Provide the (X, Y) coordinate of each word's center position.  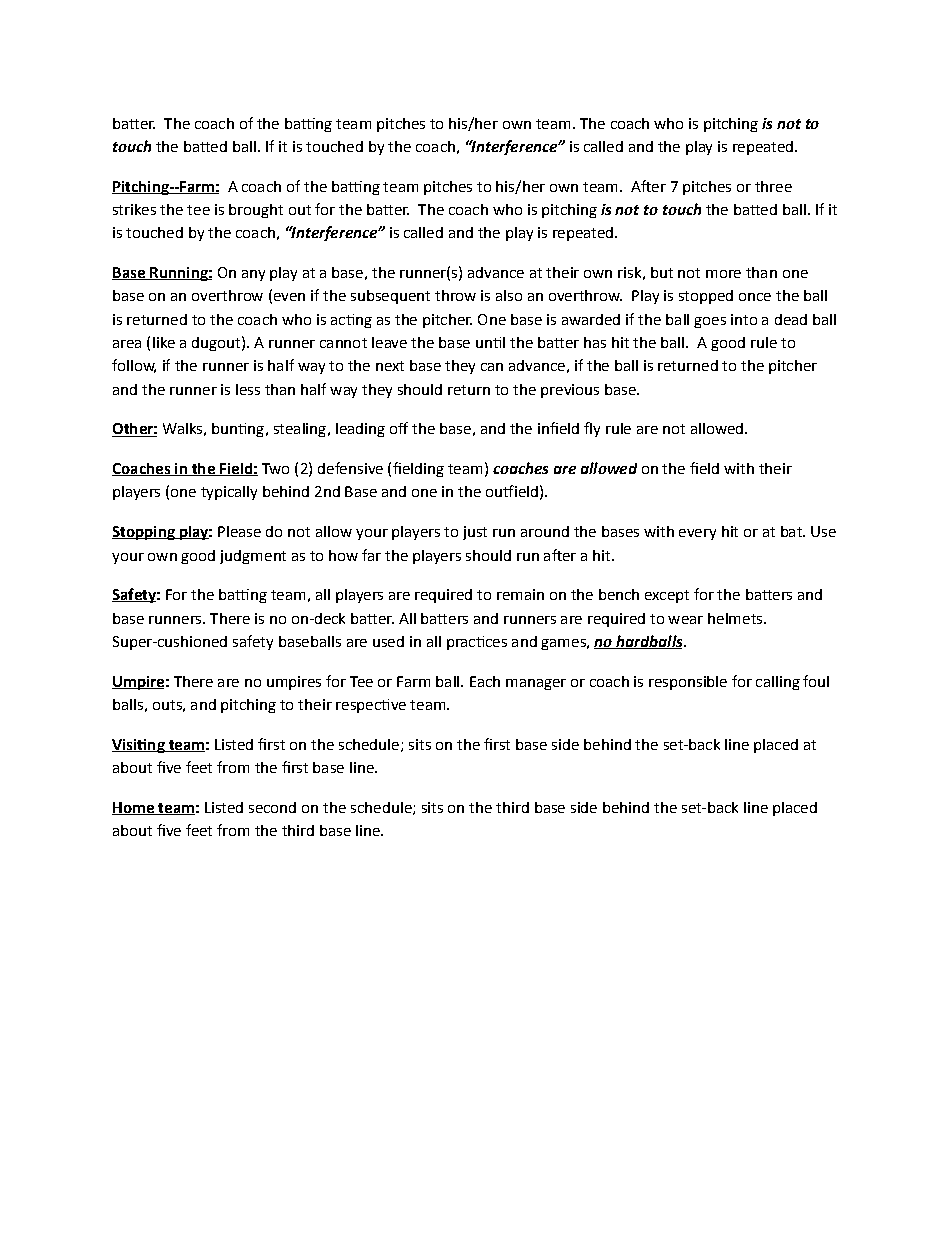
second (272, 807)
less (248, 389)
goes (710, 322)
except (667, 596)
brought (256, 211)
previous (570, 391)
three (773, 186)
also (509, 295)
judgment (253, 557)
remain (520, 594)
